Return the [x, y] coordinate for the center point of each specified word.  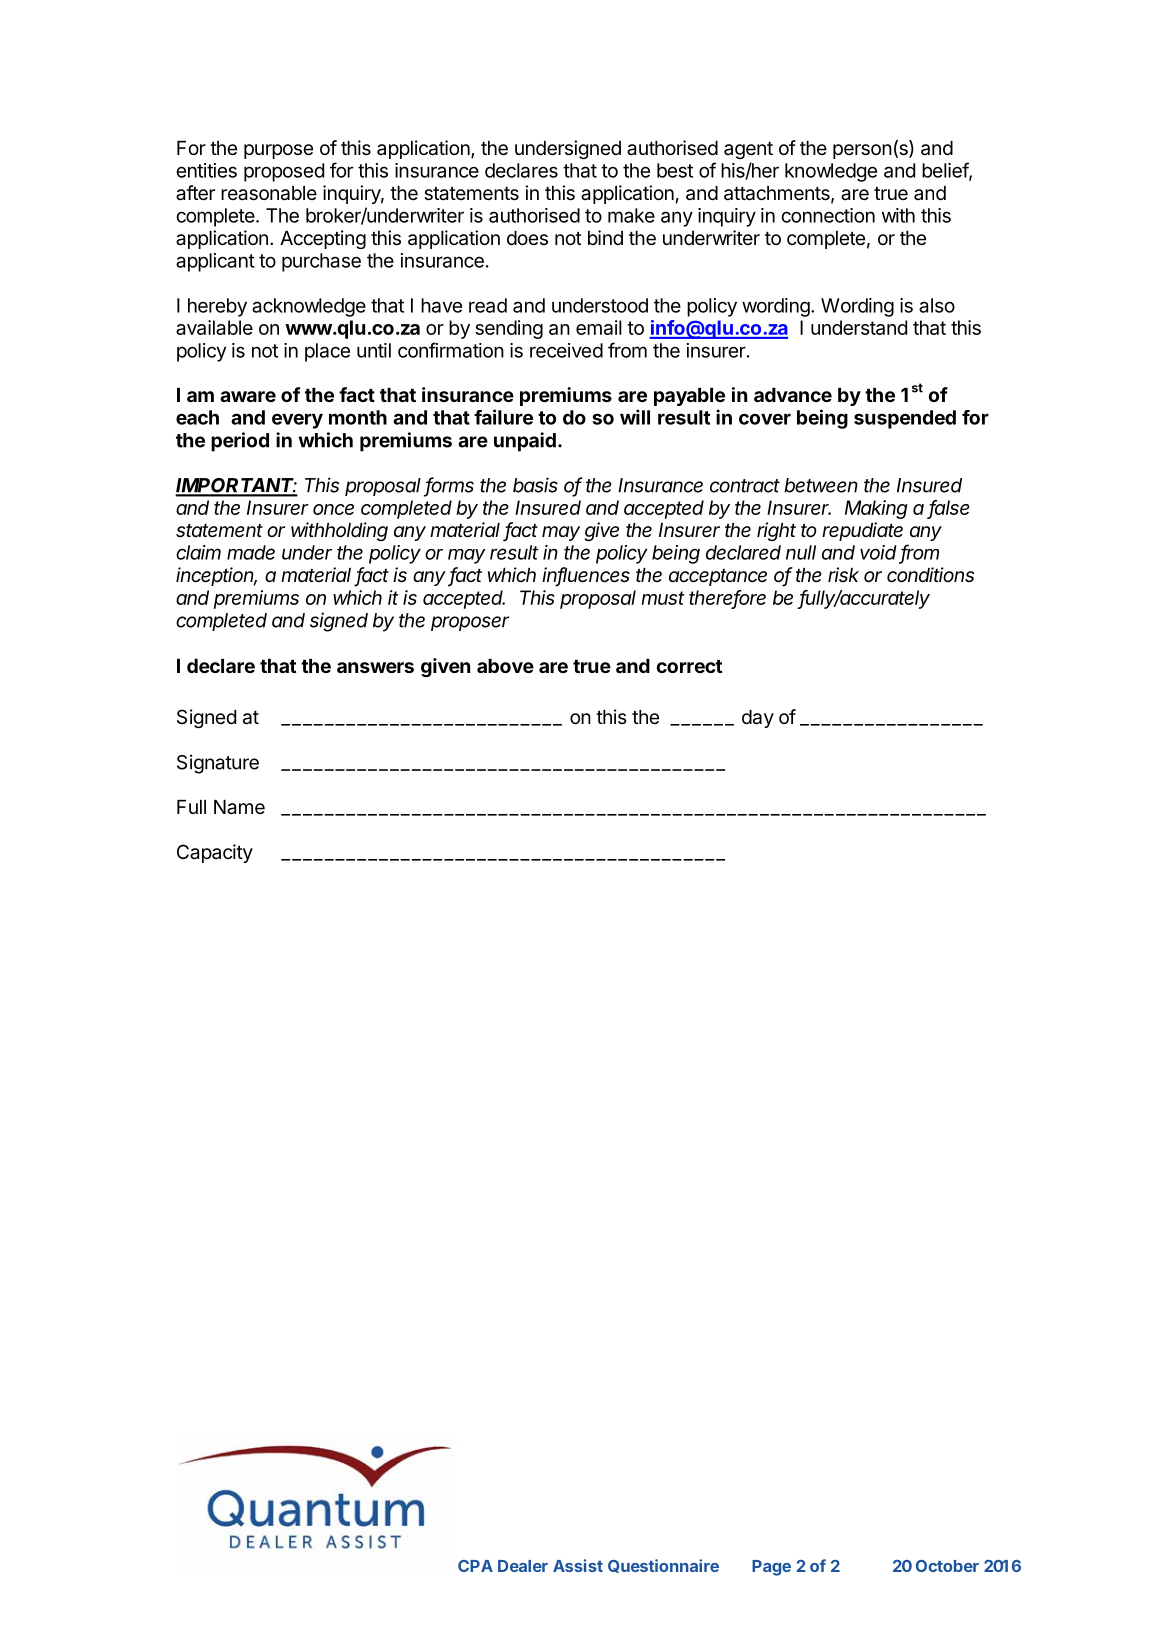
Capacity [215, 853]
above [505, 666]
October [947, 1566]
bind [605, 237]
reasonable [269, 193]
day [758, 719]
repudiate [862, 531]
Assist [578, 1565]
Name [239, 807]
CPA [475, 1566]
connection [828, 215]
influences [586, 576]
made [251, 552]
